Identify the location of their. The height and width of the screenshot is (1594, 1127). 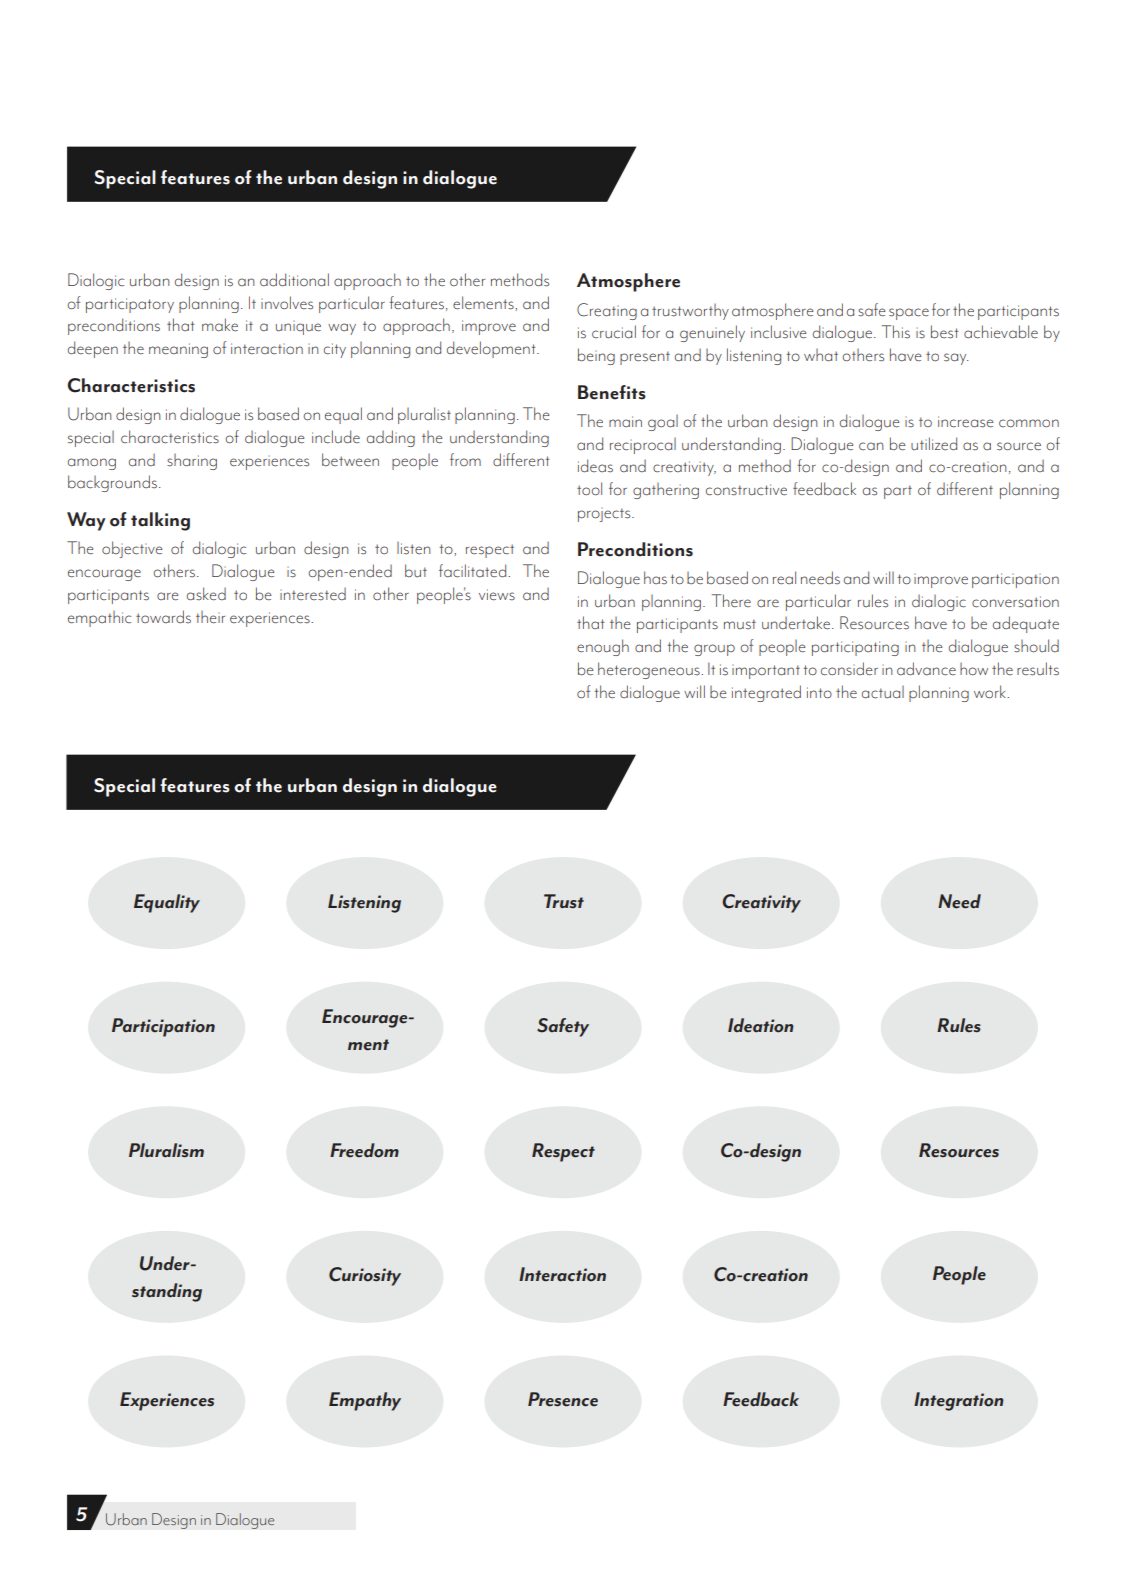
(210, 617).
